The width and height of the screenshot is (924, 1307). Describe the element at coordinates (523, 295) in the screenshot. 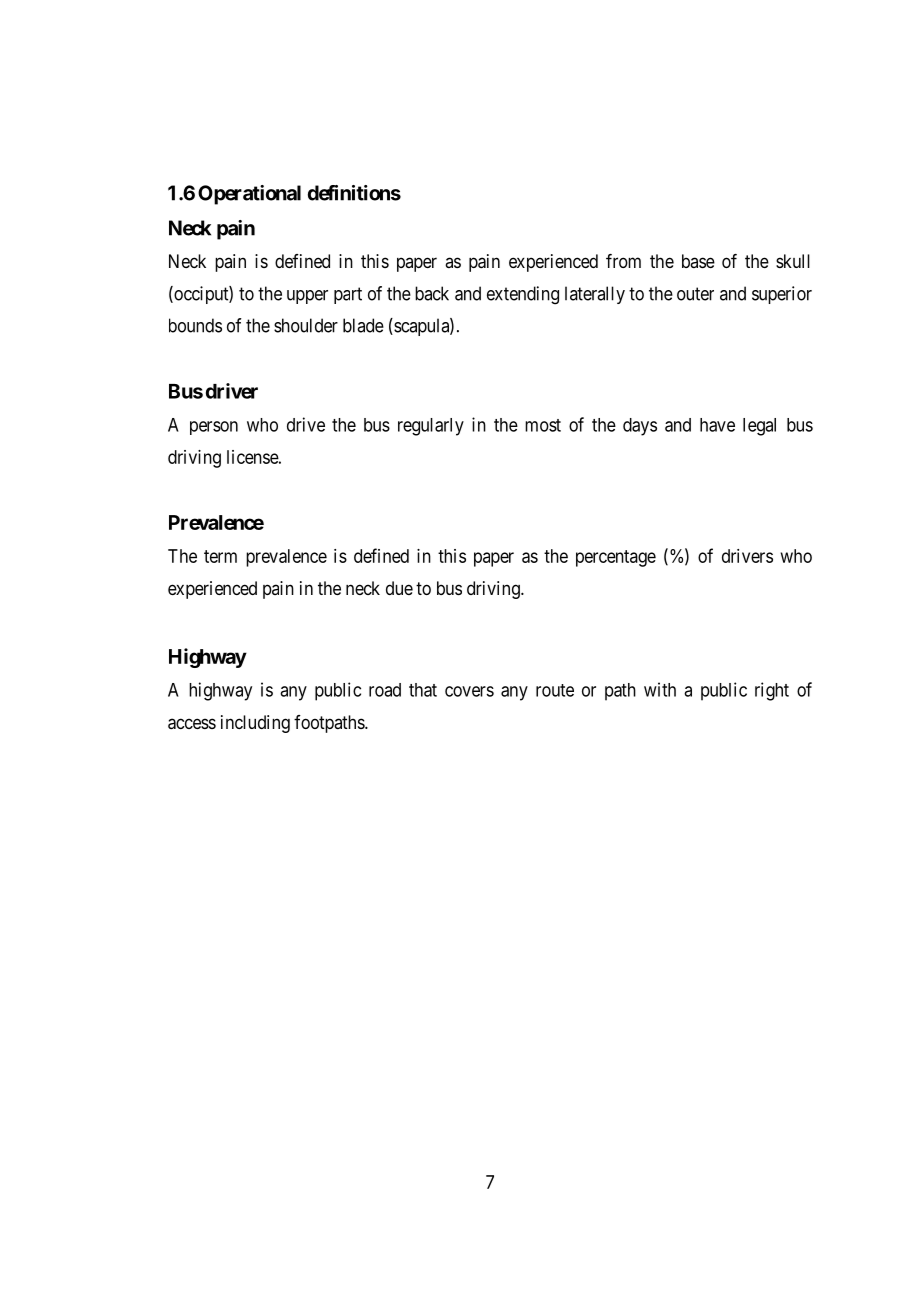

I see `extending` at that location.
